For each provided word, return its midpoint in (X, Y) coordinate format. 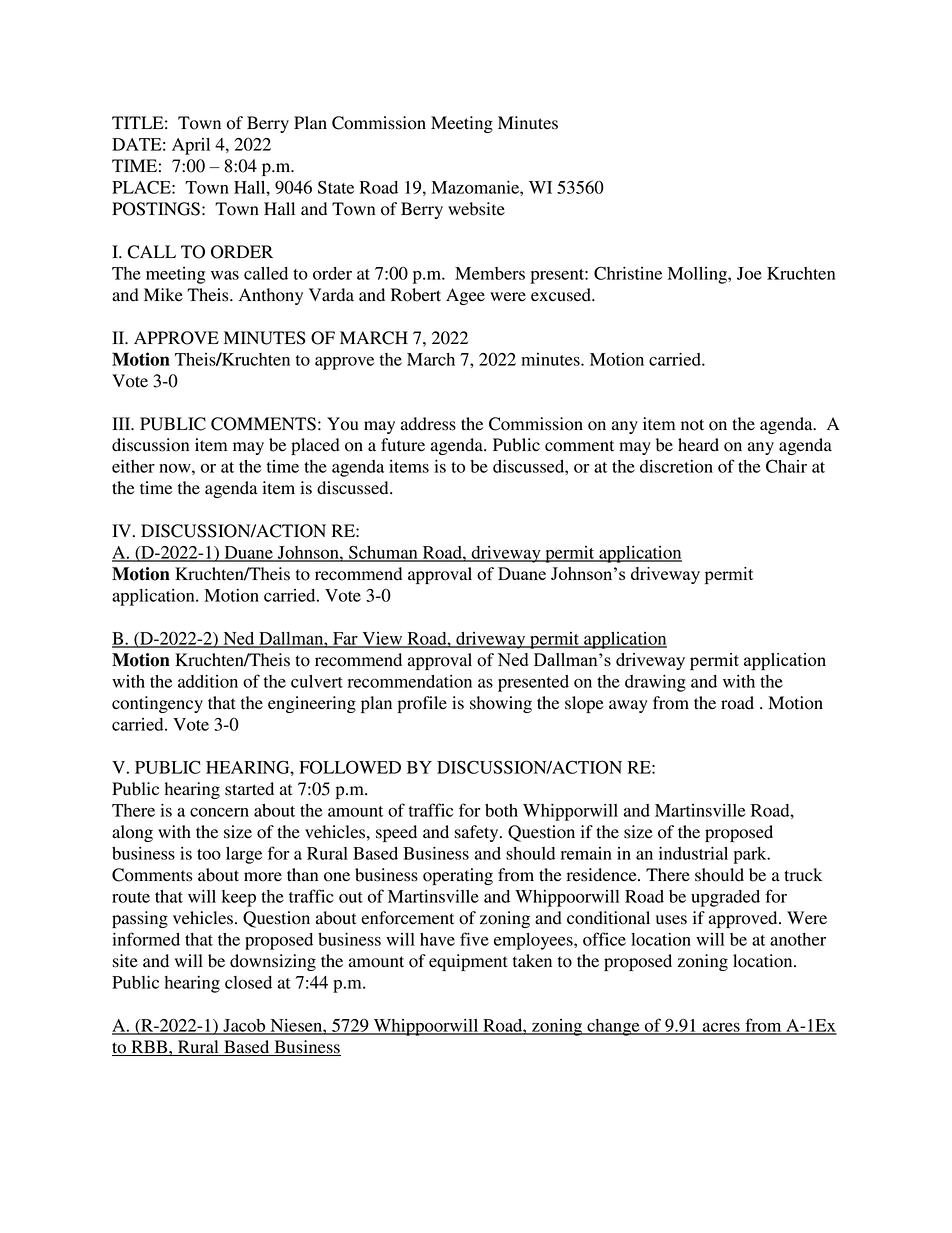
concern (219, 812)
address (428, 424)
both (501, 810)
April (191, 146)
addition (208, 681)
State (336, 187)
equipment (468, 962)
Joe (749, 273)
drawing (655, 683)
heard (698, 445)
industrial (693, 853)
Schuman (383, 553)
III (122, 423)
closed (248, 982)
